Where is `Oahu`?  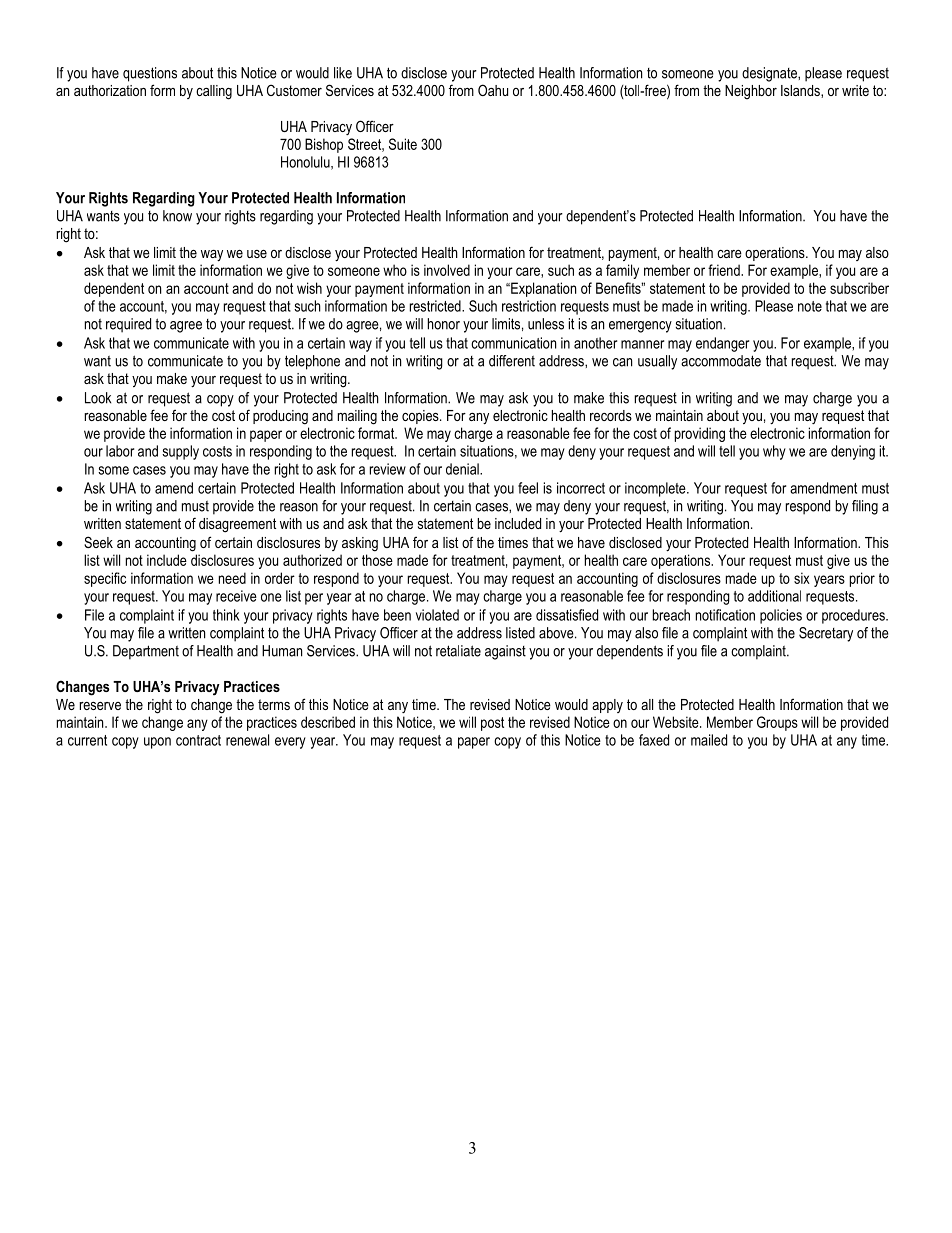 Oahu is located at coordinates (493, 90).
